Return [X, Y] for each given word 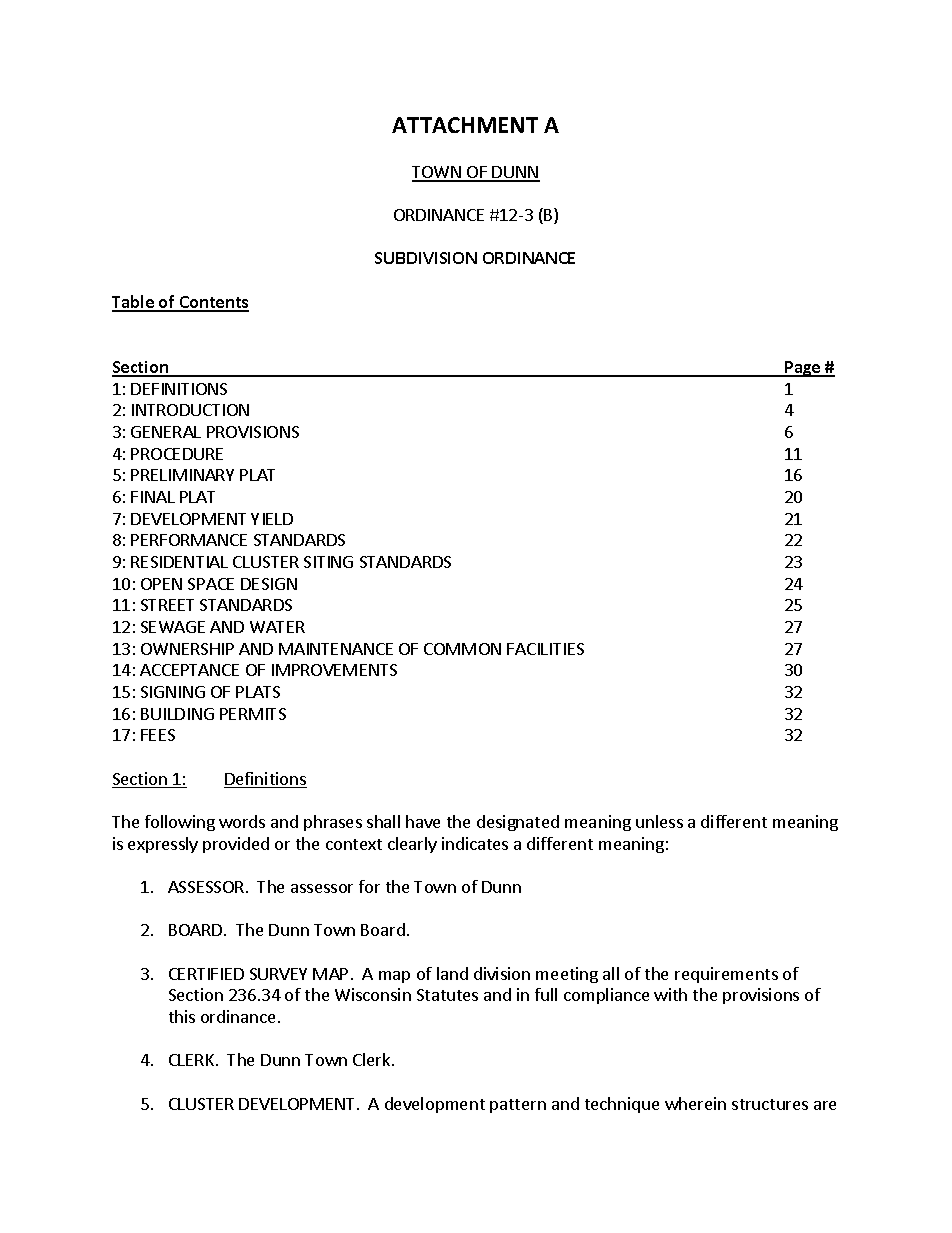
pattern [518, 1106]
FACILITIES [545, 649]
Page [803, 369]
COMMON [462, 649]
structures [770, 1104]
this [182, 1016]
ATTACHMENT [465, 125]
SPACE [211, 584]
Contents [213, 303]
